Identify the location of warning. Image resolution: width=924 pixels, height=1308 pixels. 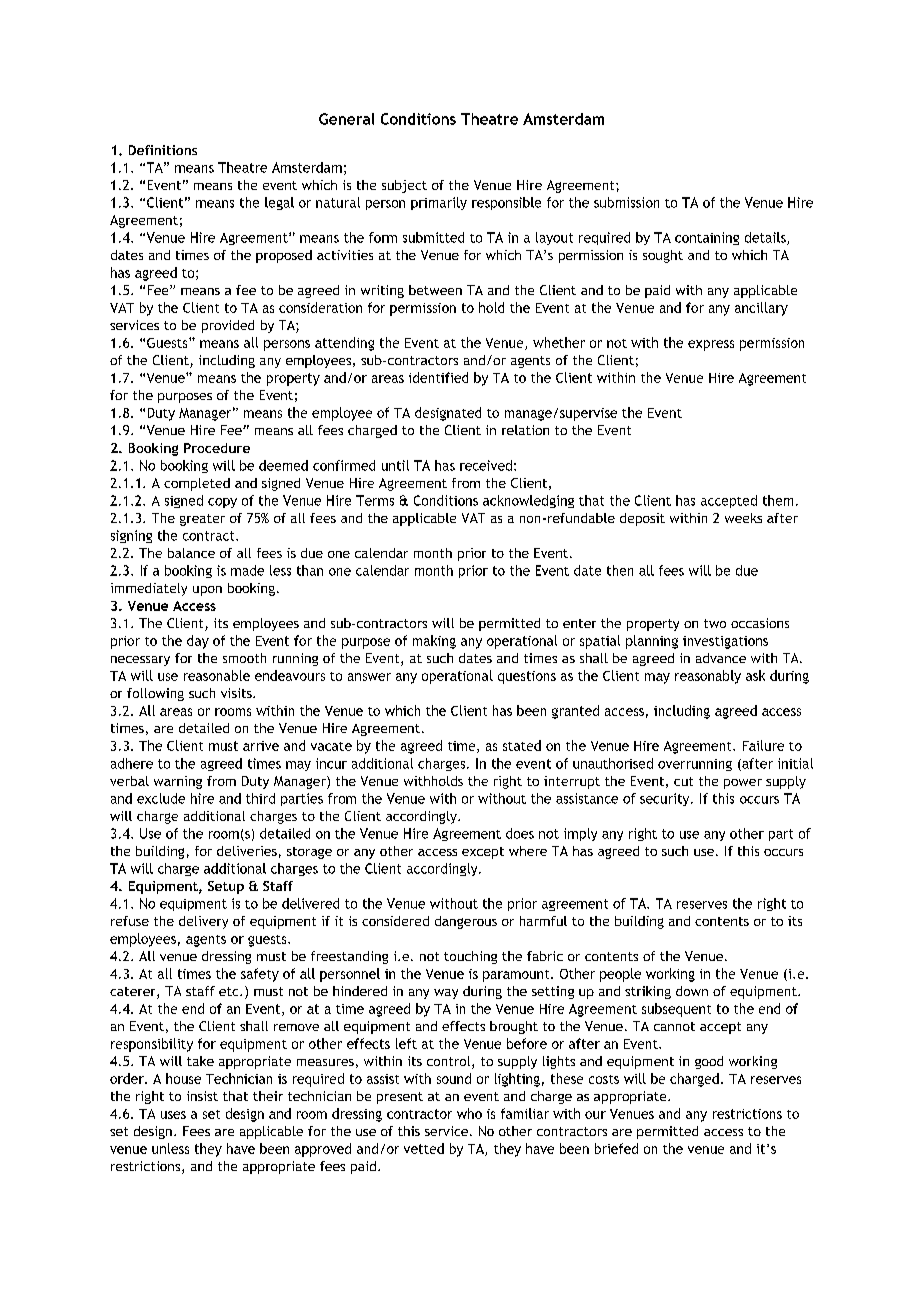
(178, 782).
